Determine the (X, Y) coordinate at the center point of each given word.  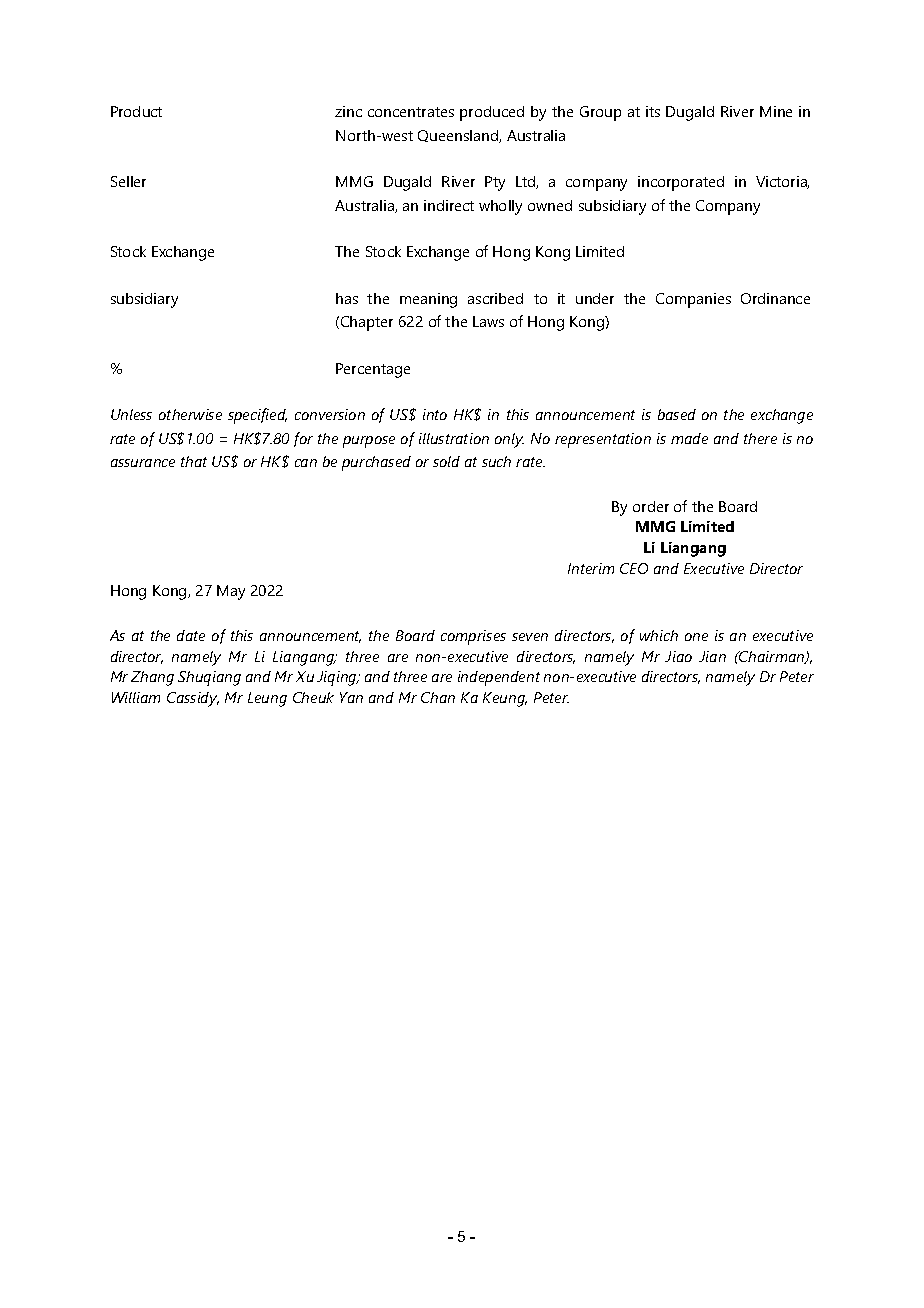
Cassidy (193, 699)
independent (499, 678)
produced (492, 113)
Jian (712, 656)
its (653, 111)
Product (136, 111)
